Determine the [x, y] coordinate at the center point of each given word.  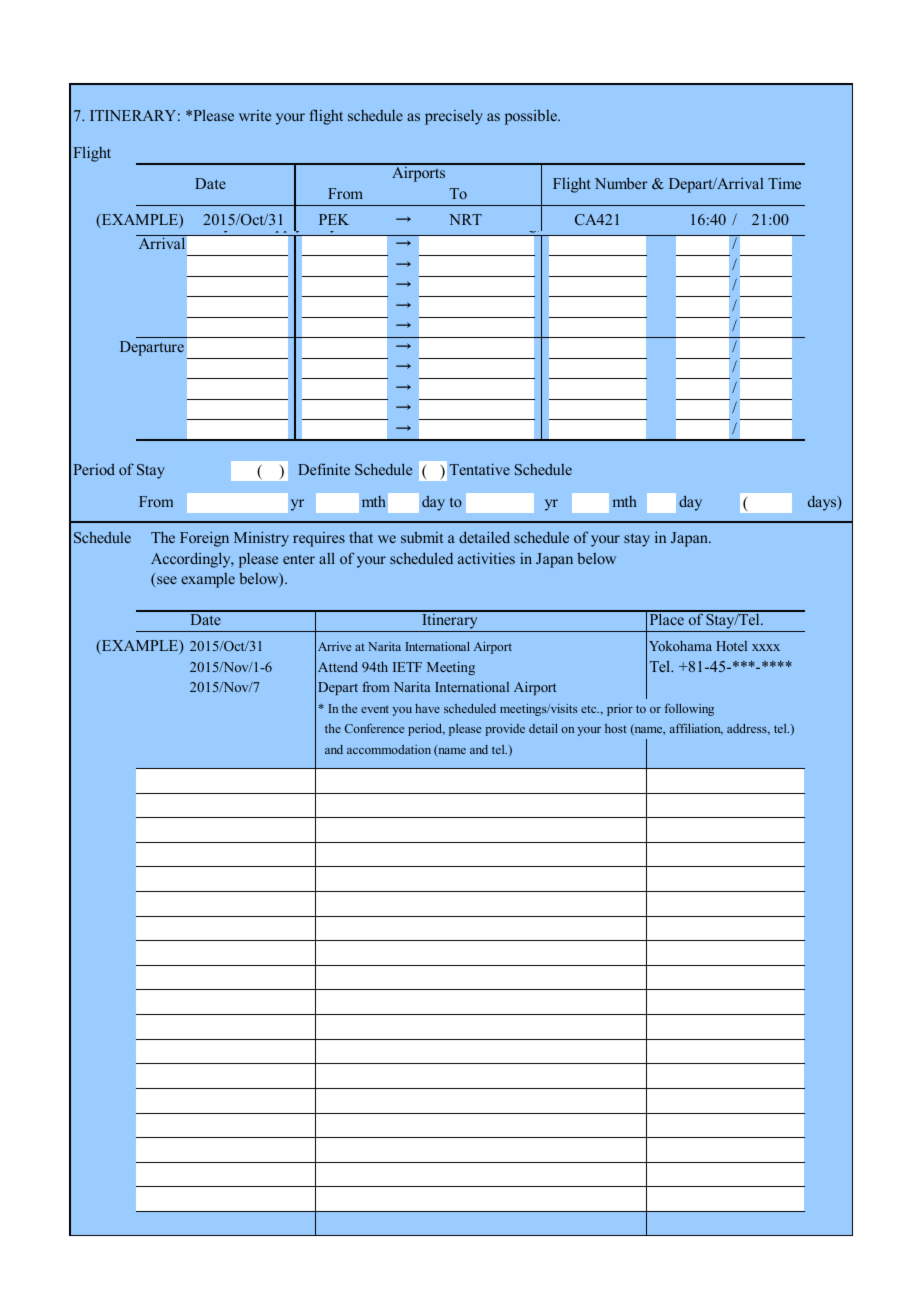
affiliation [696, 729]
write [255, 115]
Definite [324, 469]
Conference [374, 728]
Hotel [731, 646]
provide [505, 730]
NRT [465, 219]
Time [784, 183]
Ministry [261, 539]
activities [486, 558]
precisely [454, 117]
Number [621, 183]
